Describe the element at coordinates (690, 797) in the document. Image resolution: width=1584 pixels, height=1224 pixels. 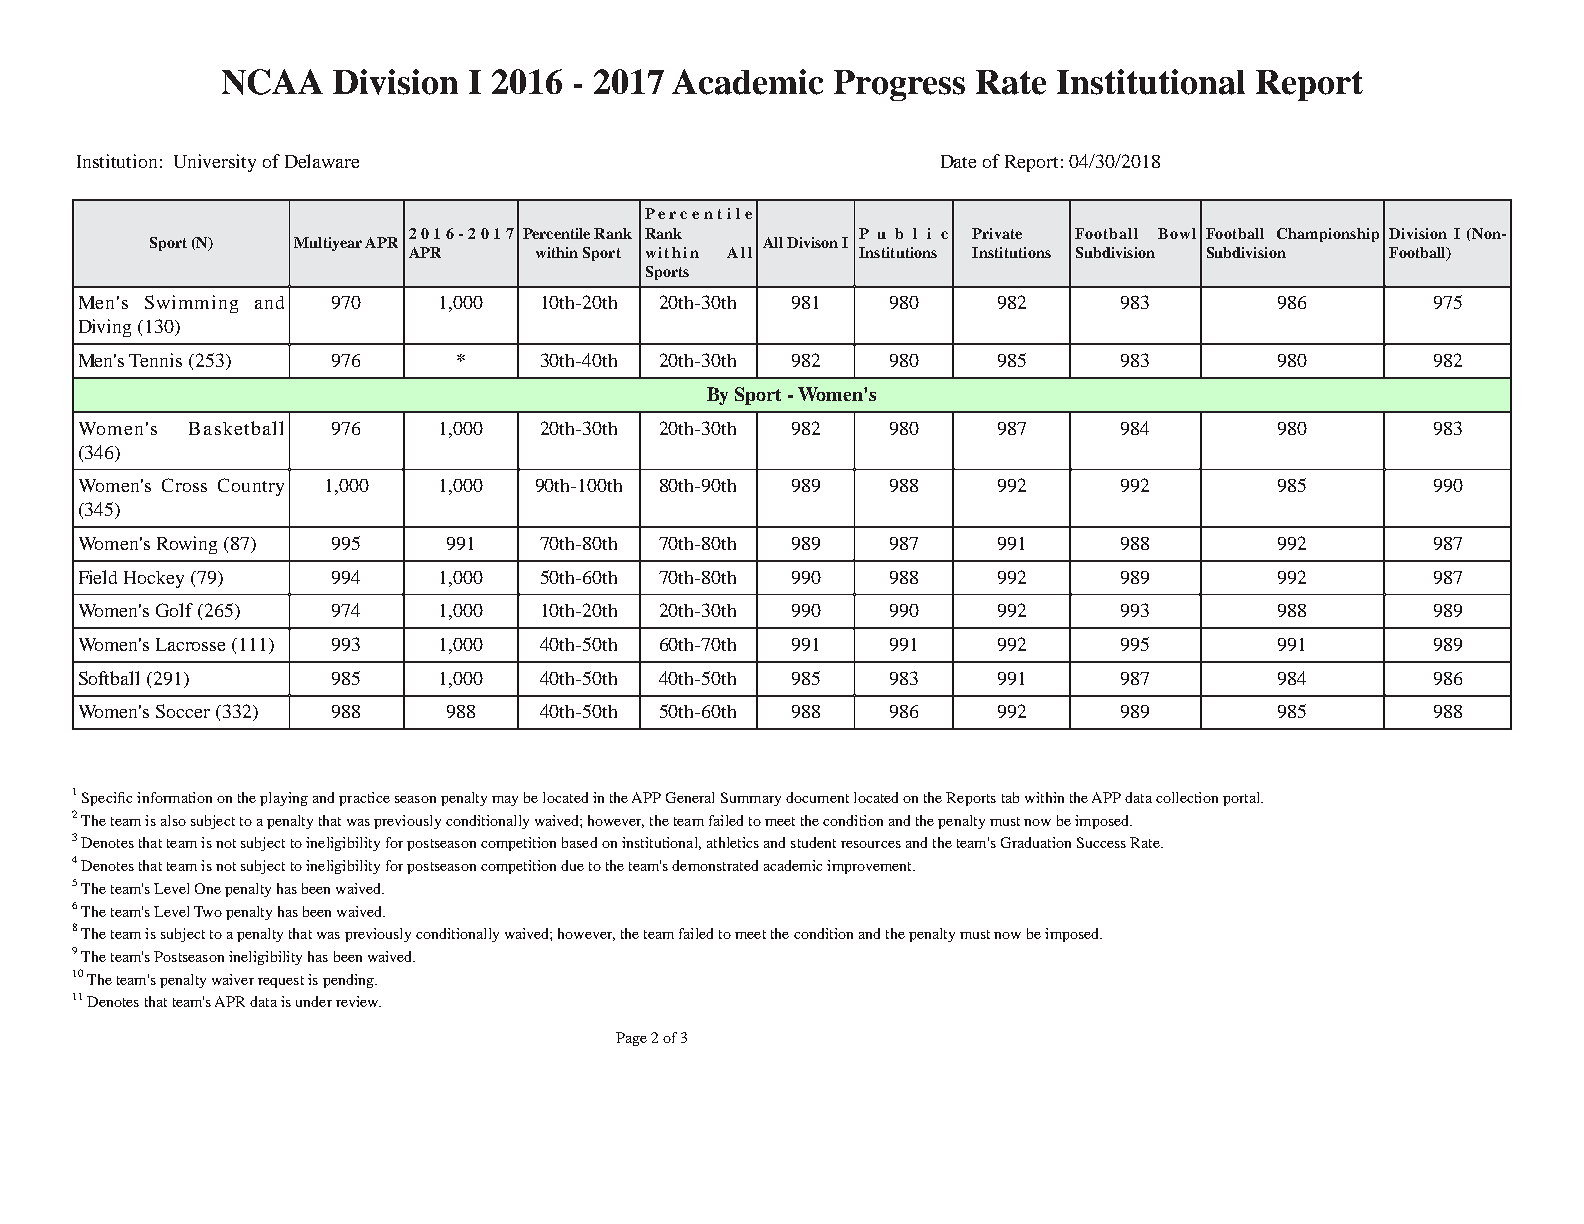
I see `General` at that location.
